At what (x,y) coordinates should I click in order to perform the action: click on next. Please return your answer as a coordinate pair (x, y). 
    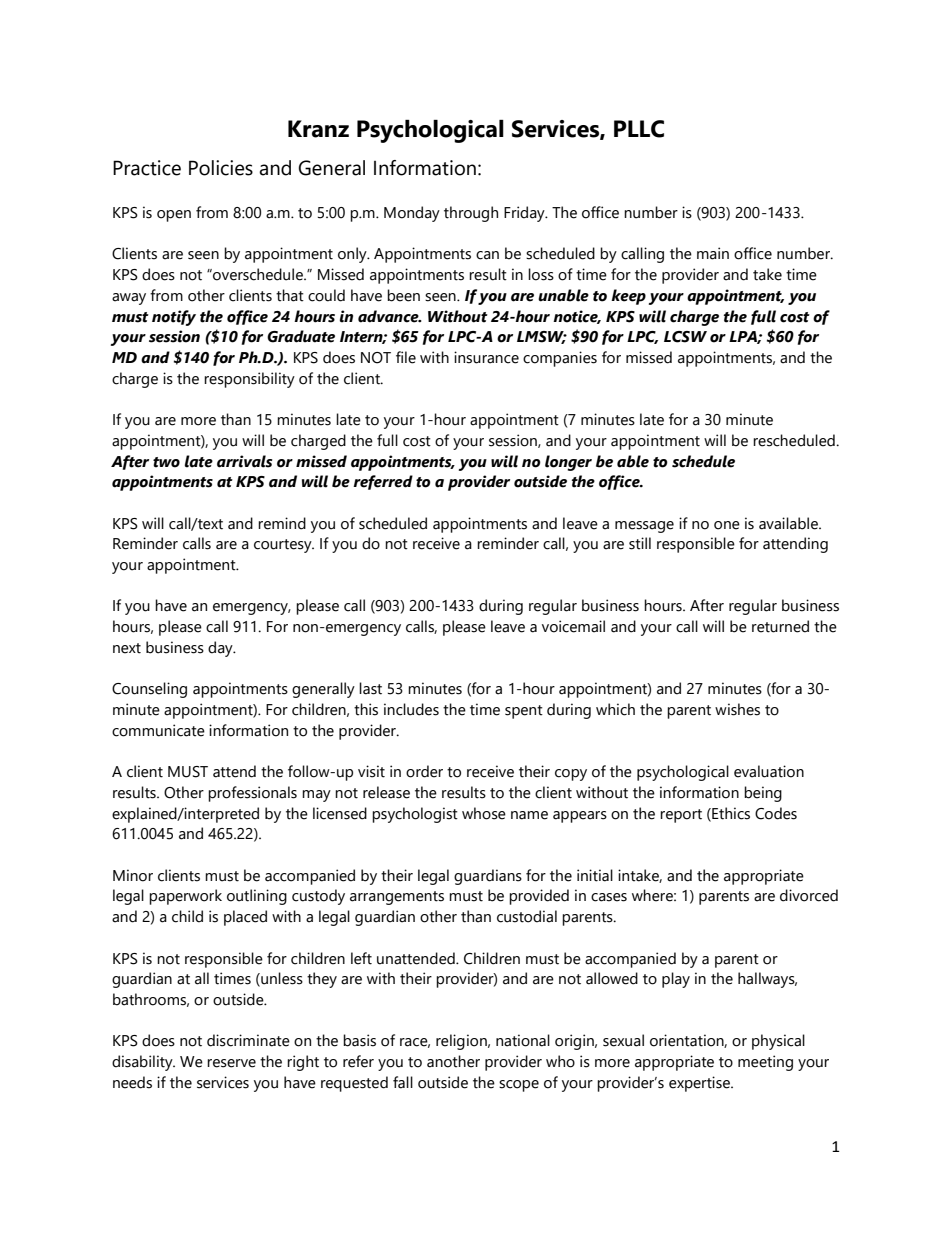
    Looking at the image, I should click on (127, 648).
